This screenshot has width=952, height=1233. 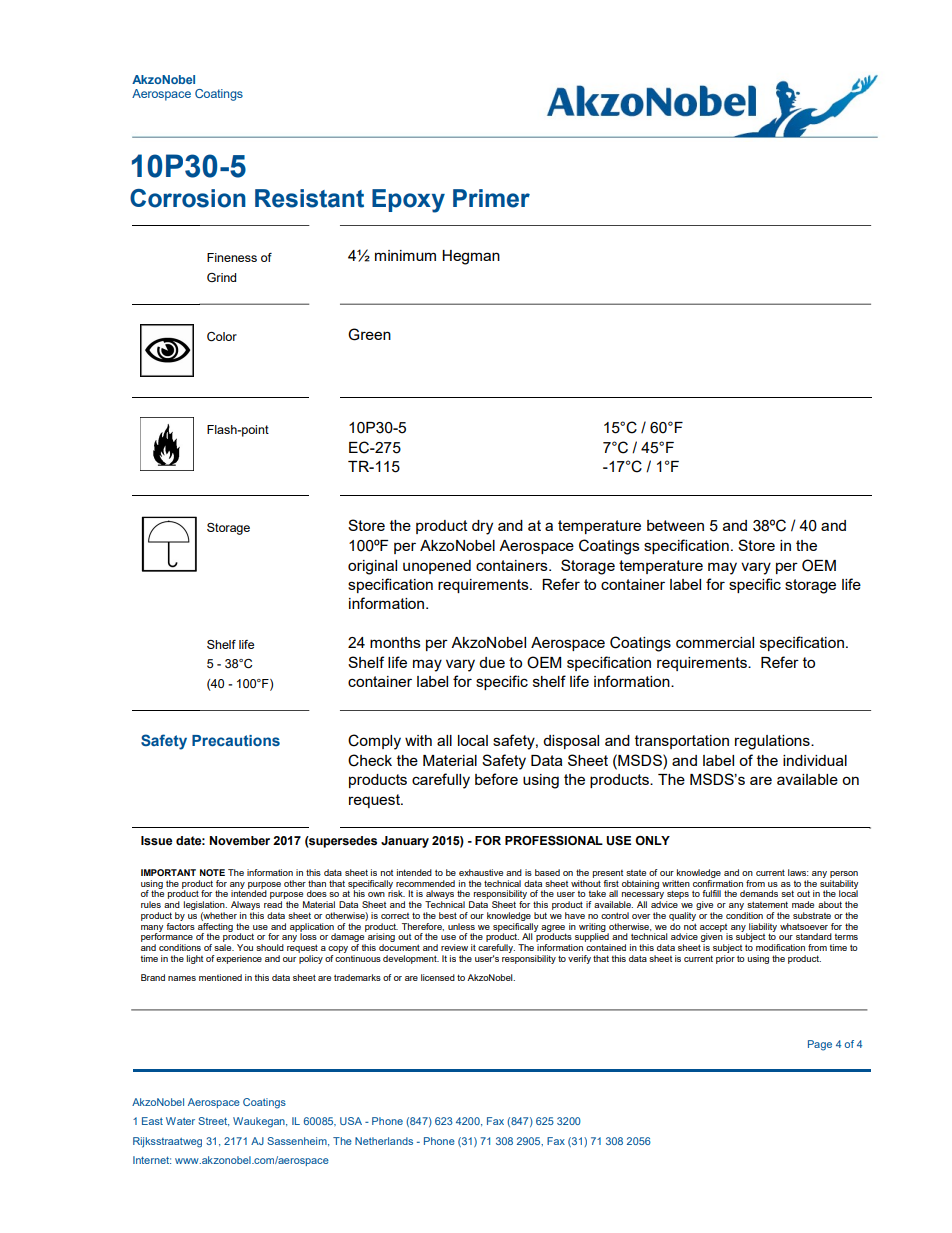 I want to click on commercial, so click(x=715, y=642).
